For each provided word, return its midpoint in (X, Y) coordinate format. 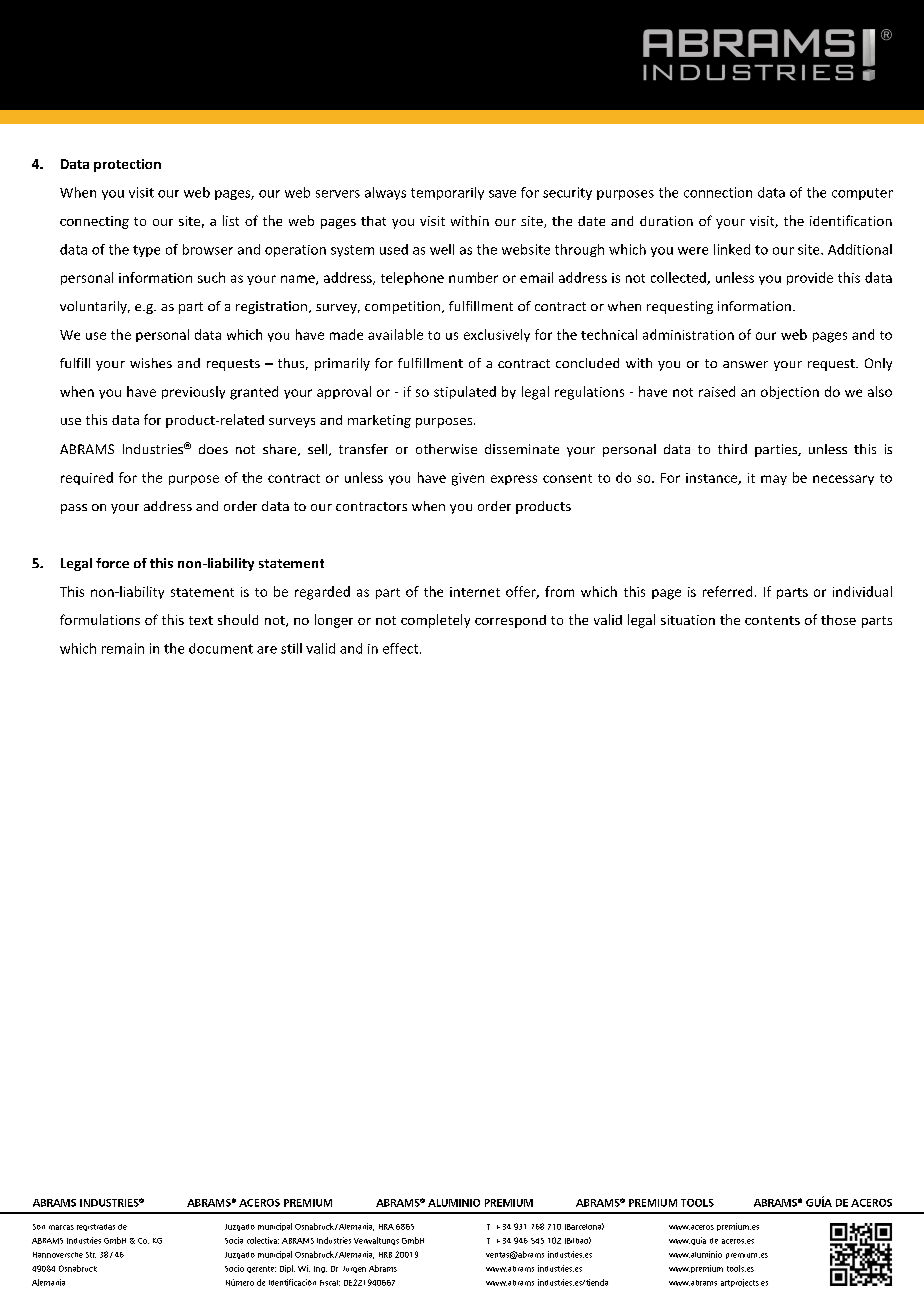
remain (123, 648)
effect (400, 648)
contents (772, 620)
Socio (234, 1268)
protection (127, 165)
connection (718, 192)
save (502, 194)
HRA (386, 1227)
